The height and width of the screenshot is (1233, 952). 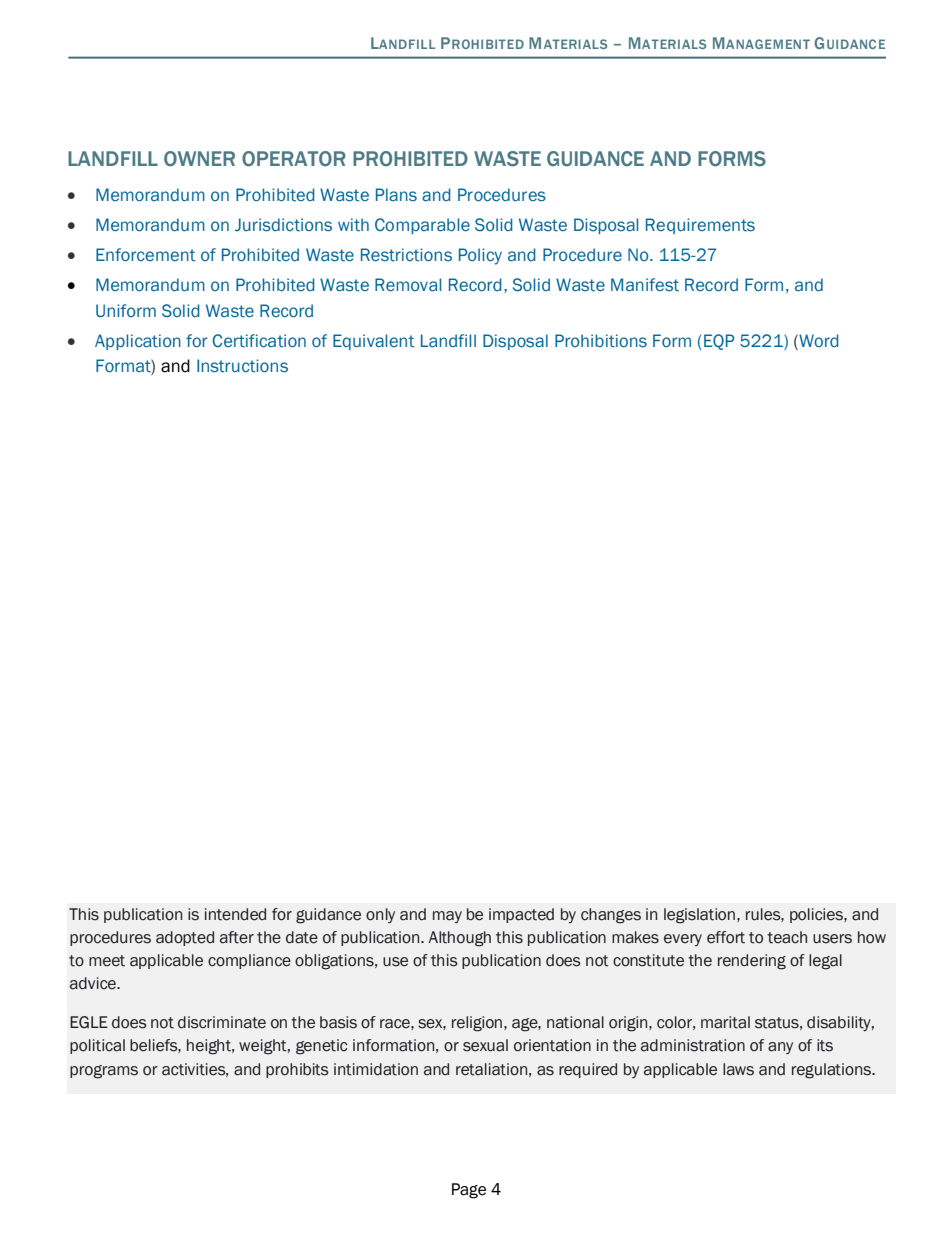 What do you see at coordinates (601, 341) in the screenshot?
I see `Prohibitions` at bounding box center [601, 341].
